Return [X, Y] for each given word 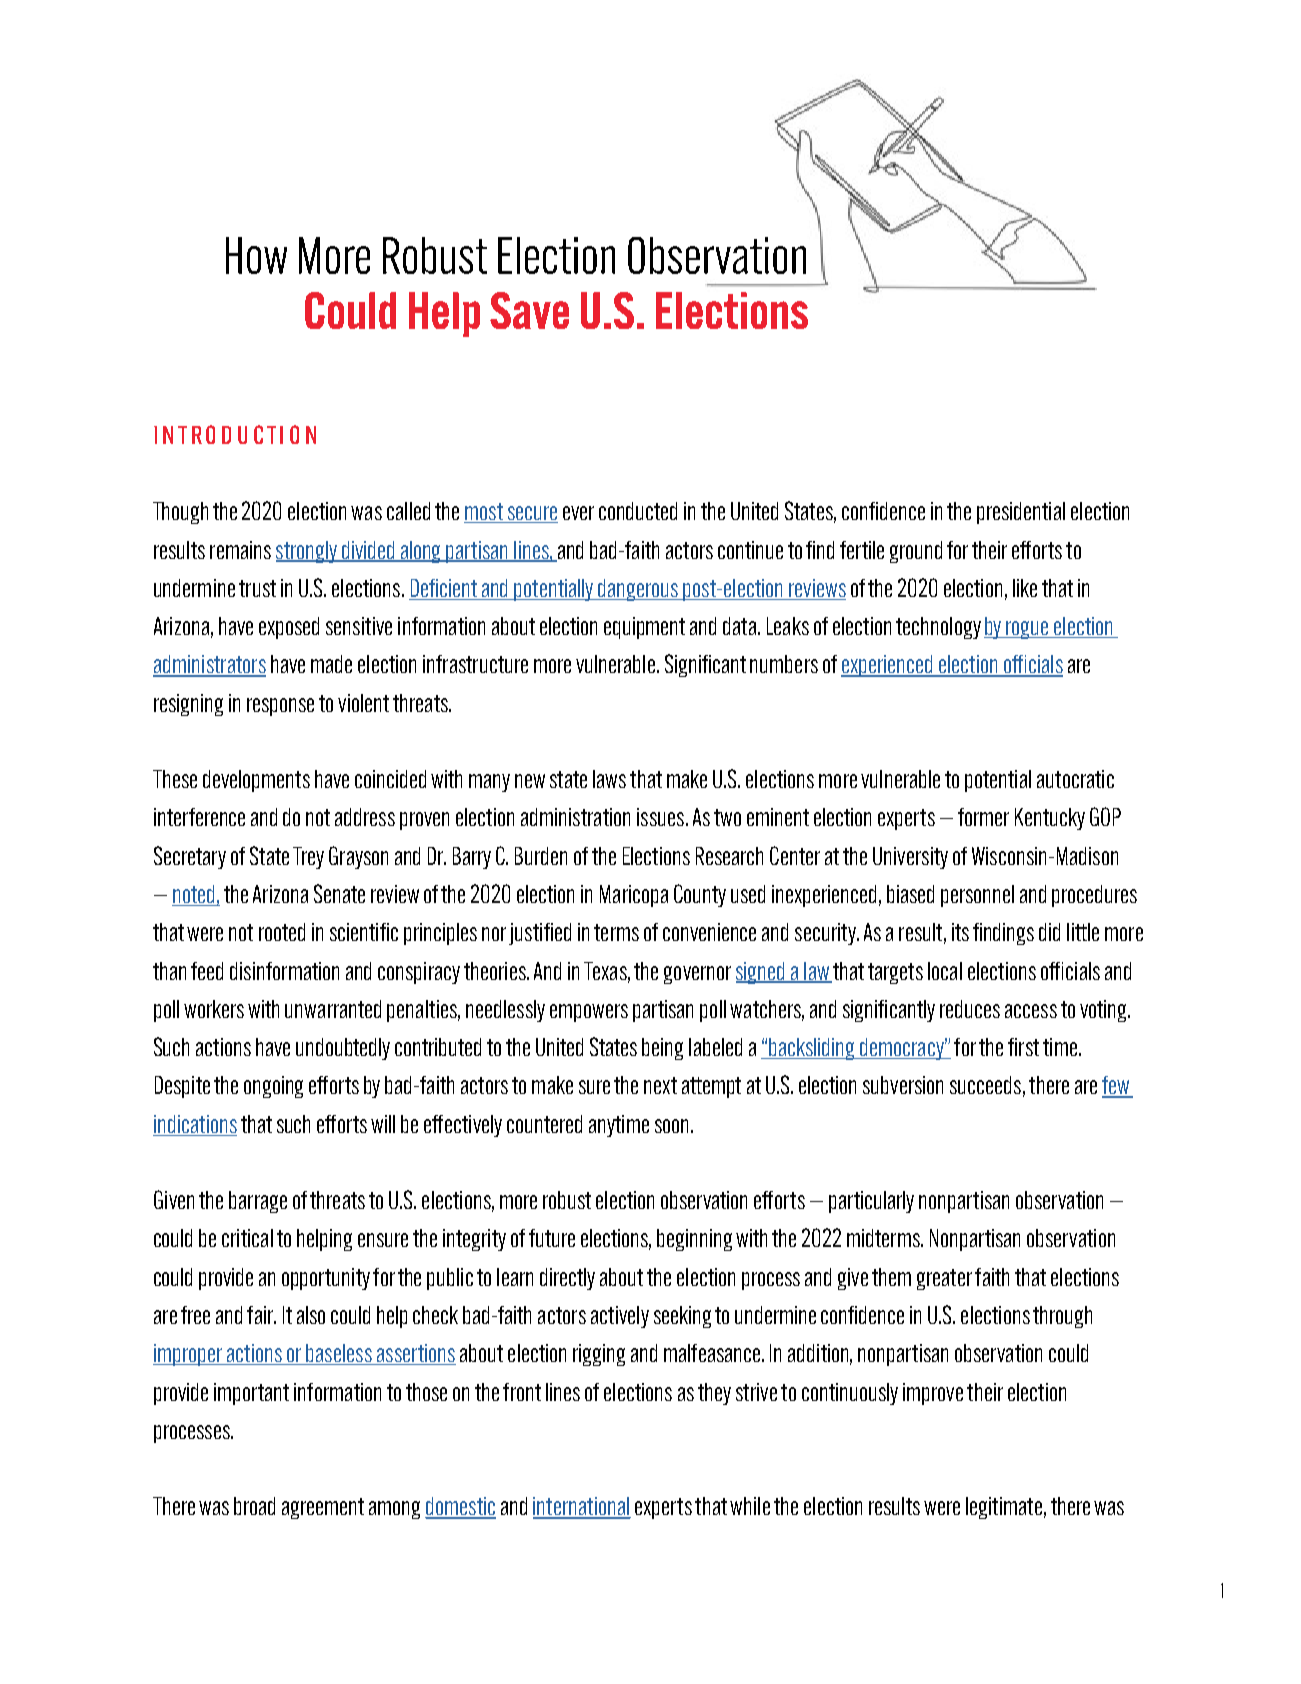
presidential [1021, 513]
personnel [977, 896]
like [1025, 588]
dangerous [639, 590]
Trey [308, 858]
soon [671, 1126]
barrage [258, 1202]
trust [257, 588]
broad [254, 1506]
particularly [871, 1202]
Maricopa [634, 896]
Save [529, 310]
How [256, 255]
